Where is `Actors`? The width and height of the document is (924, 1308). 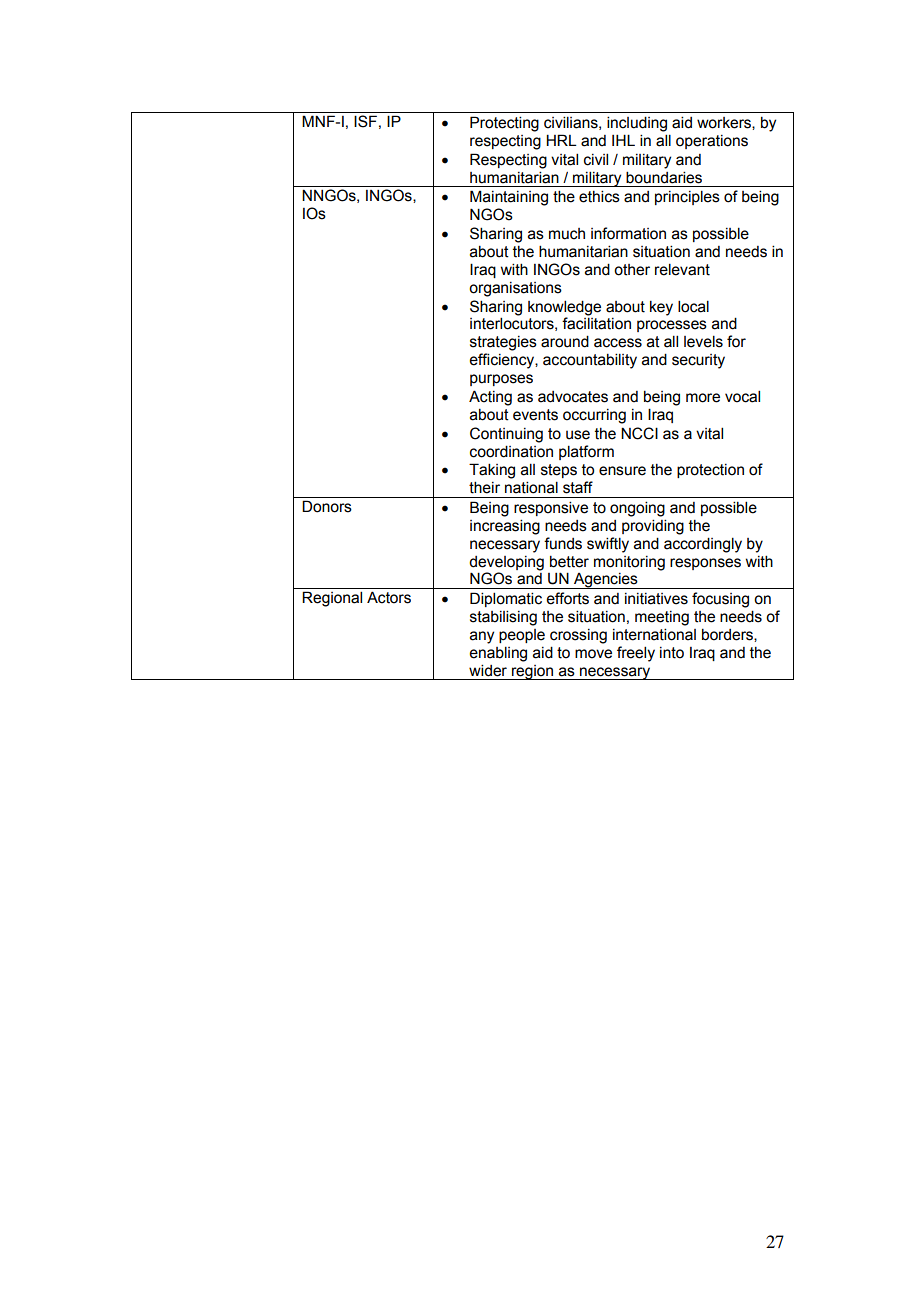
Actors is located at coordinates (389, 597).
